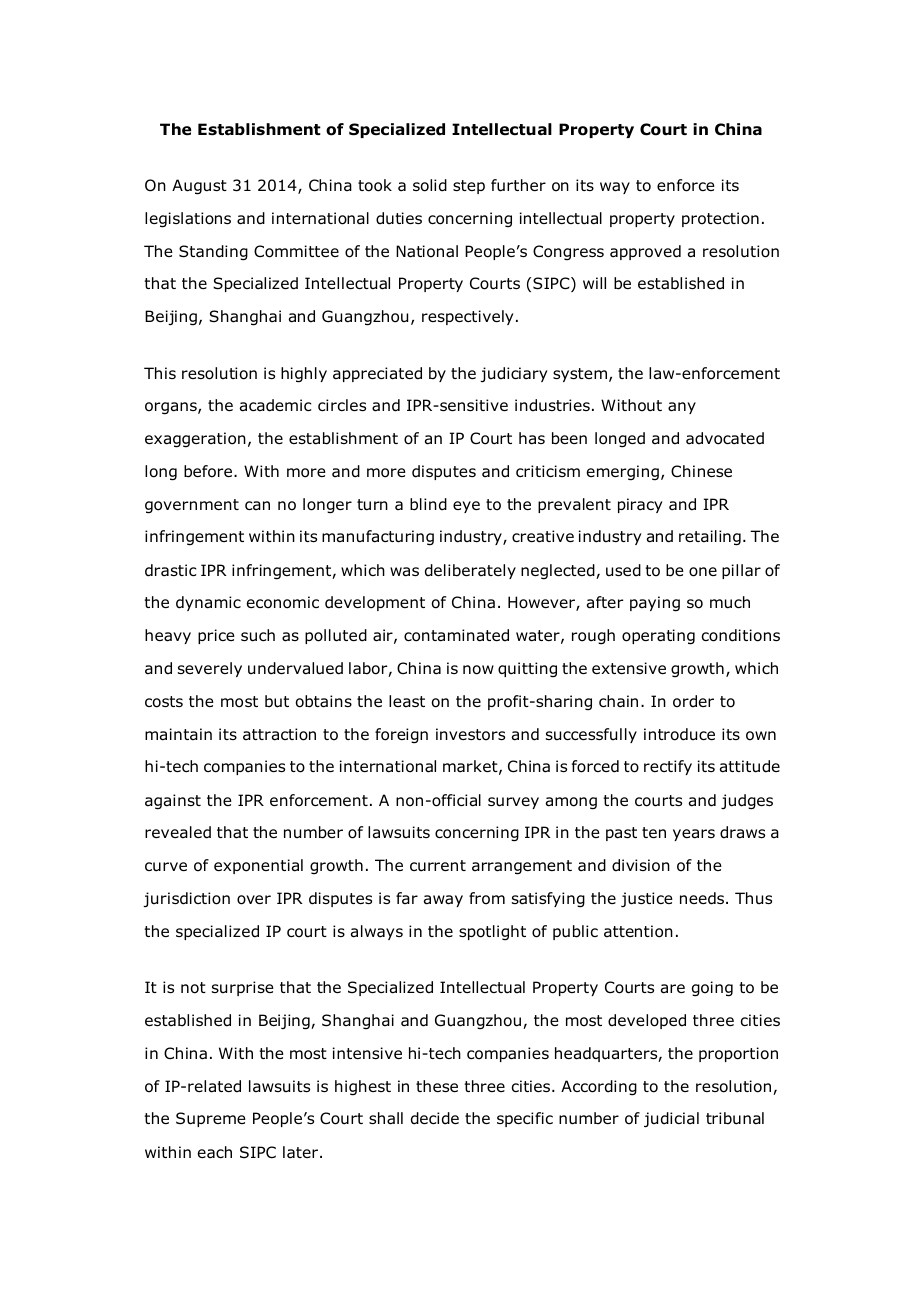 The width and height of the screenshot is (924, 1308). I want to click on Supreme, so click(211, 1119).
